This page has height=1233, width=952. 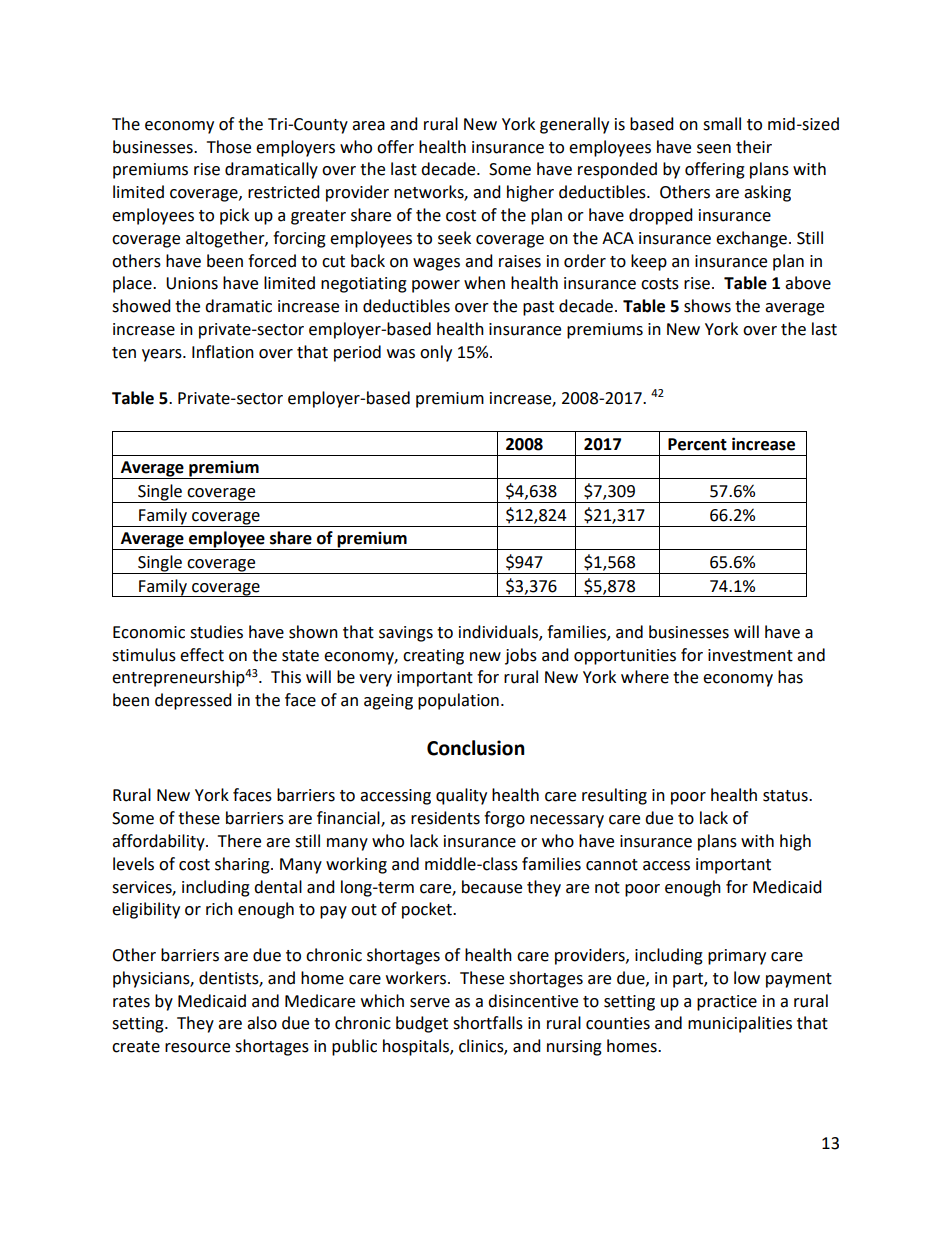 What do you see at coordinates (223, 352) in the page?
I see `Inflation` at bounding box center [223, 352].
